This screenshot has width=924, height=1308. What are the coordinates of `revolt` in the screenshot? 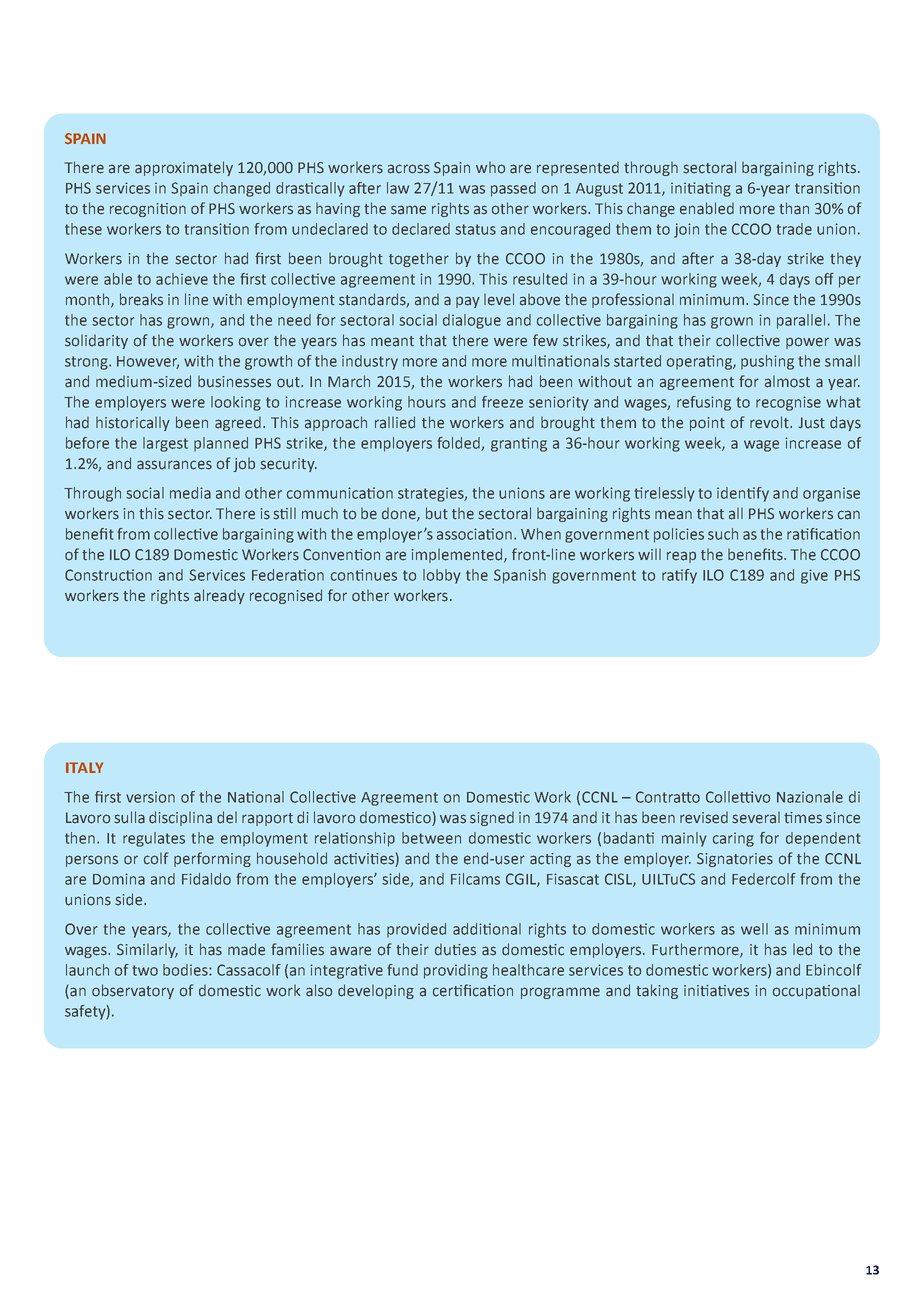 It's located at (770, 422).
